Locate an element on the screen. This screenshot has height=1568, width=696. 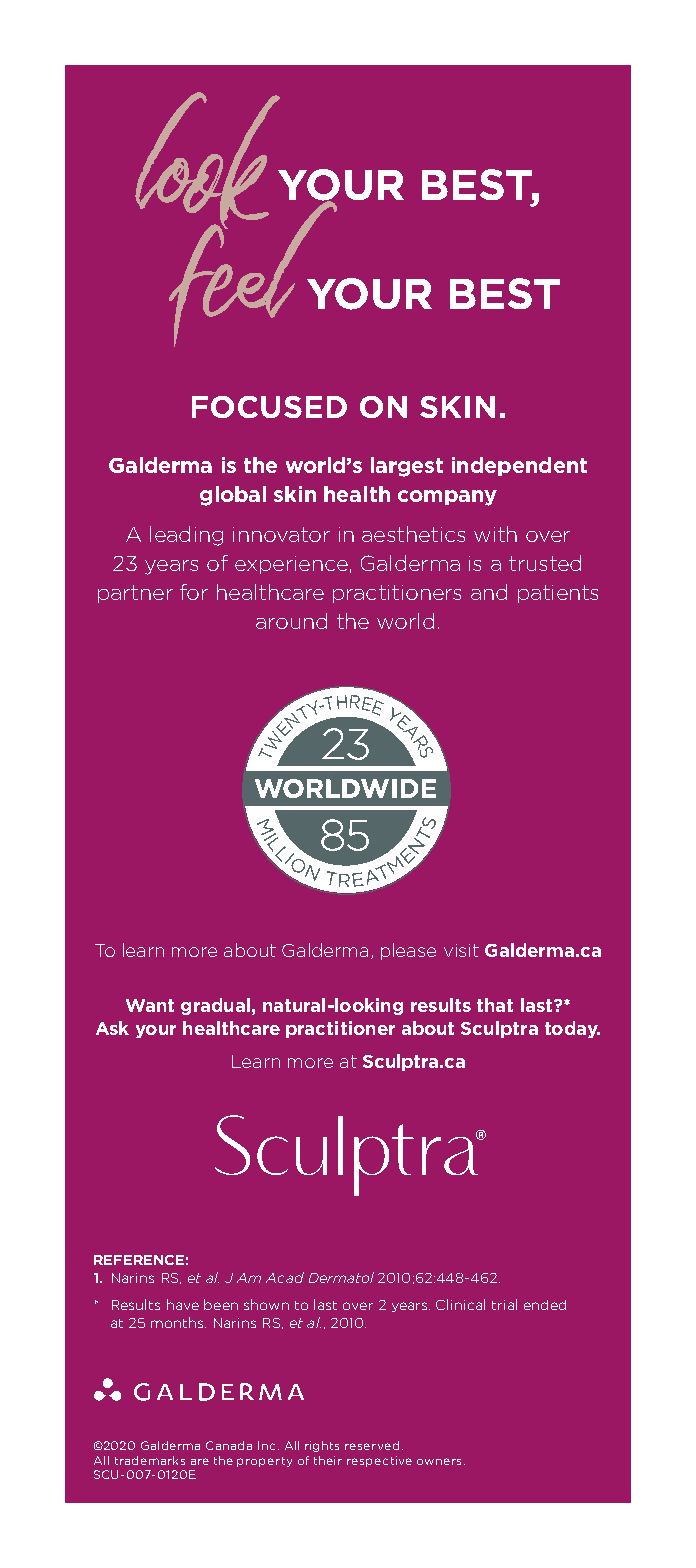
around is located at coordinates (291, 621).
